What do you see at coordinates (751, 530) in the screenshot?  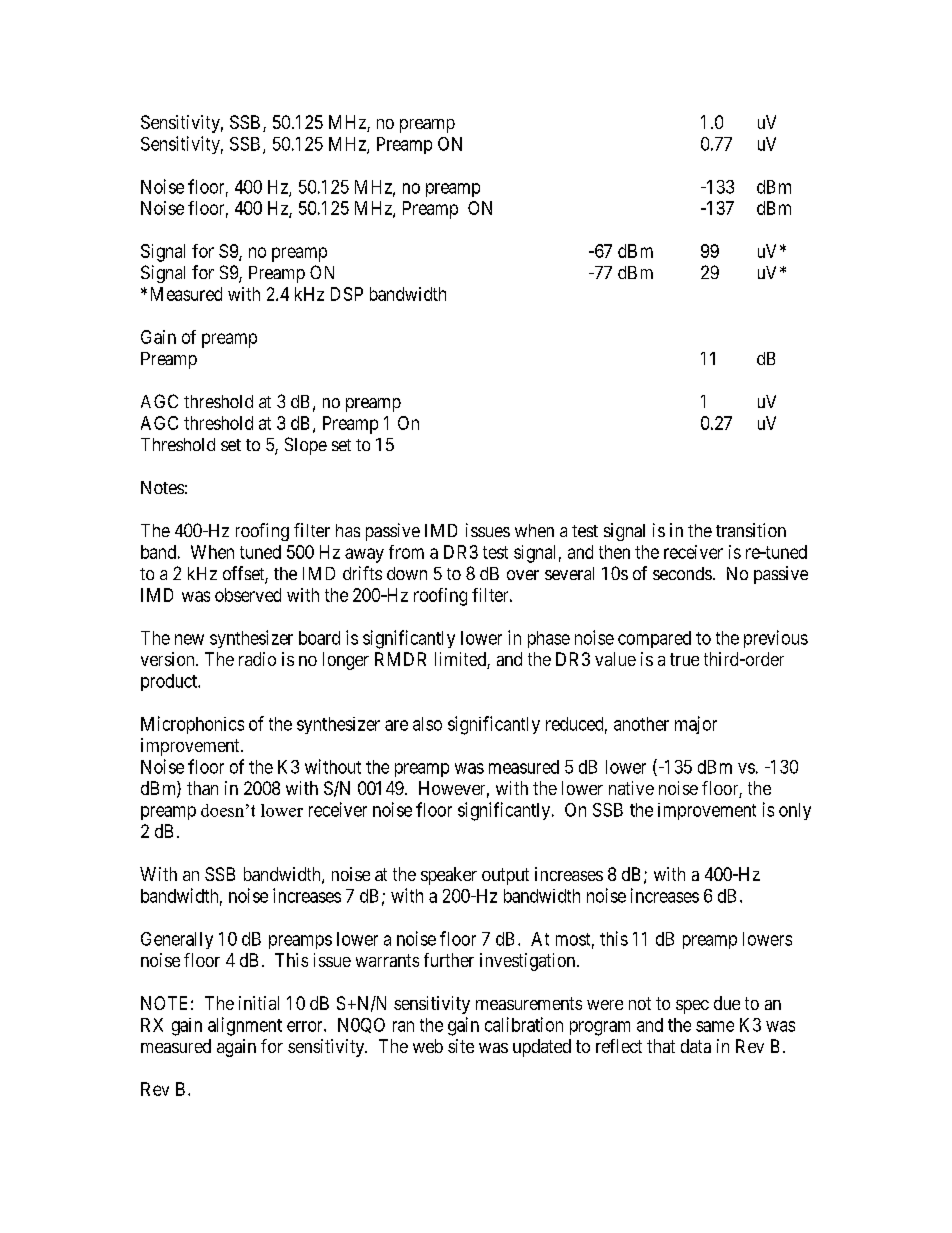 I see `transition` at bounding box center [751, 530].
